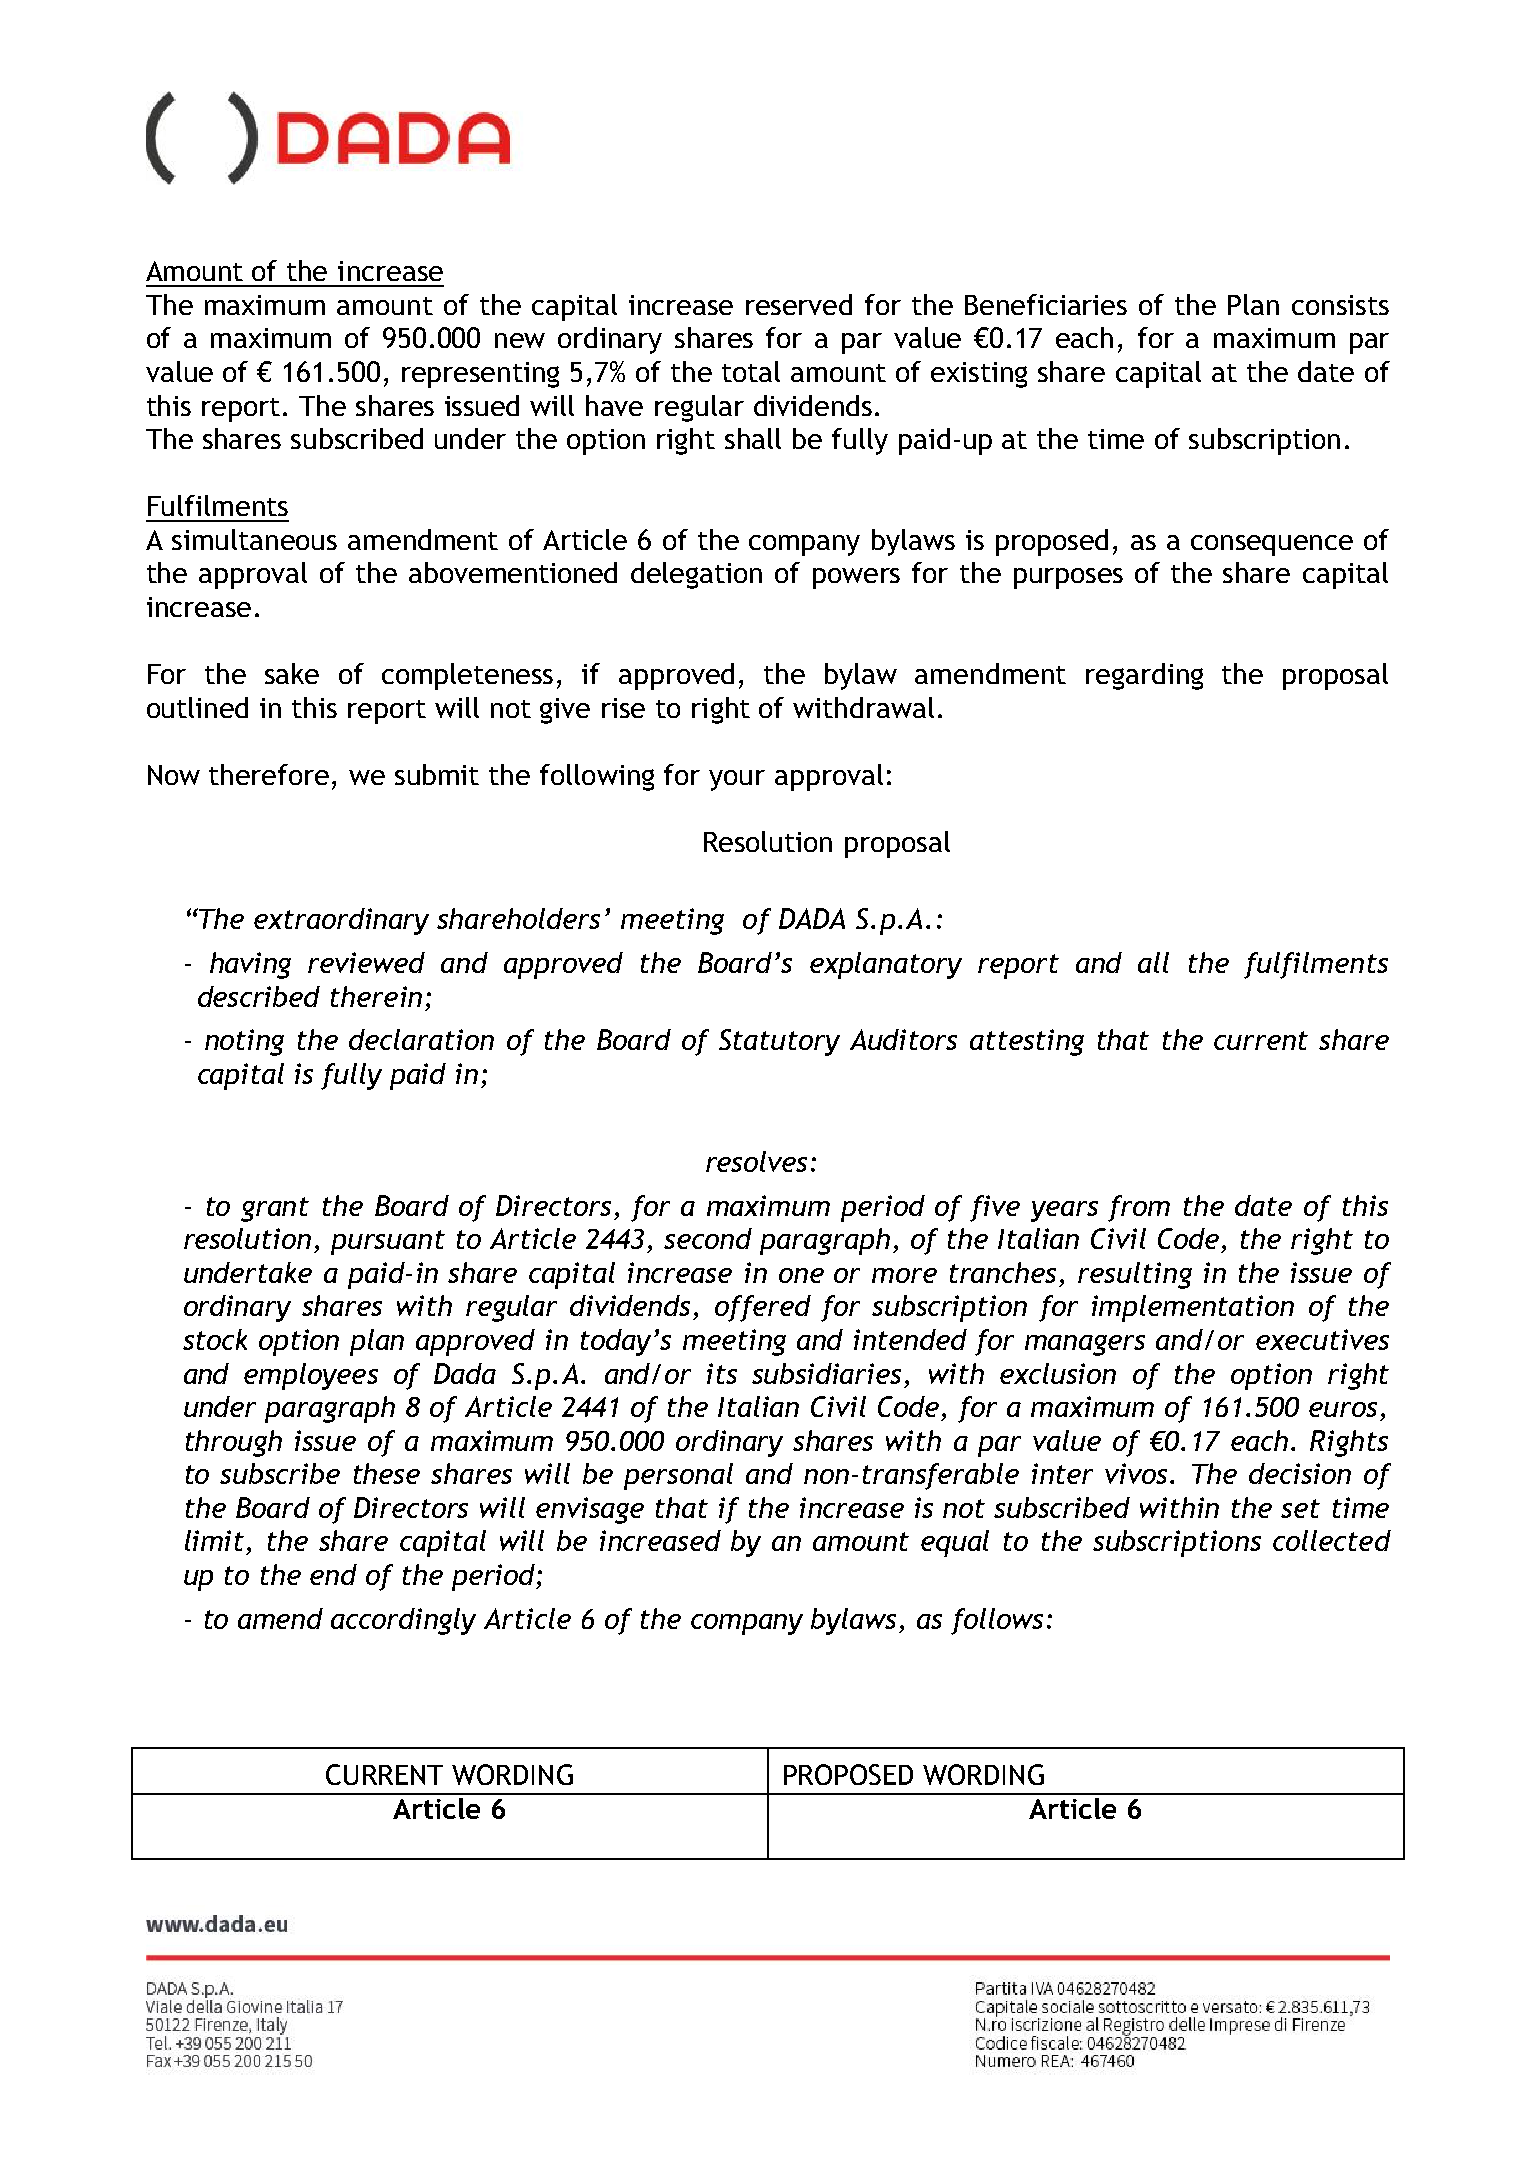 This document has height=2173, width=1536. Describe the element at coordinates (737, 780) in the document. I see `your` at that location.
